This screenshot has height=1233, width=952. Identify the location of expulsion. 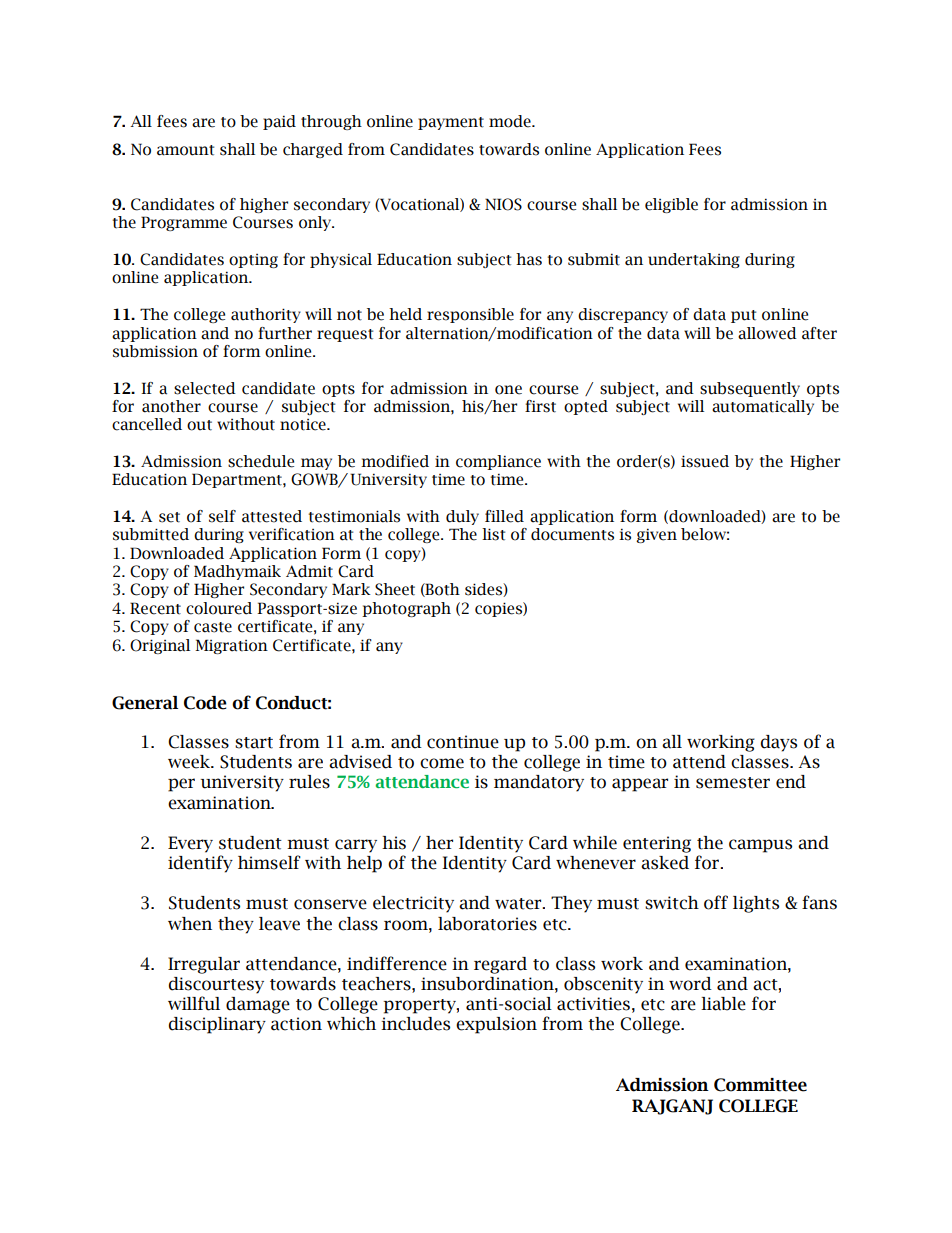
(496, 1025).
